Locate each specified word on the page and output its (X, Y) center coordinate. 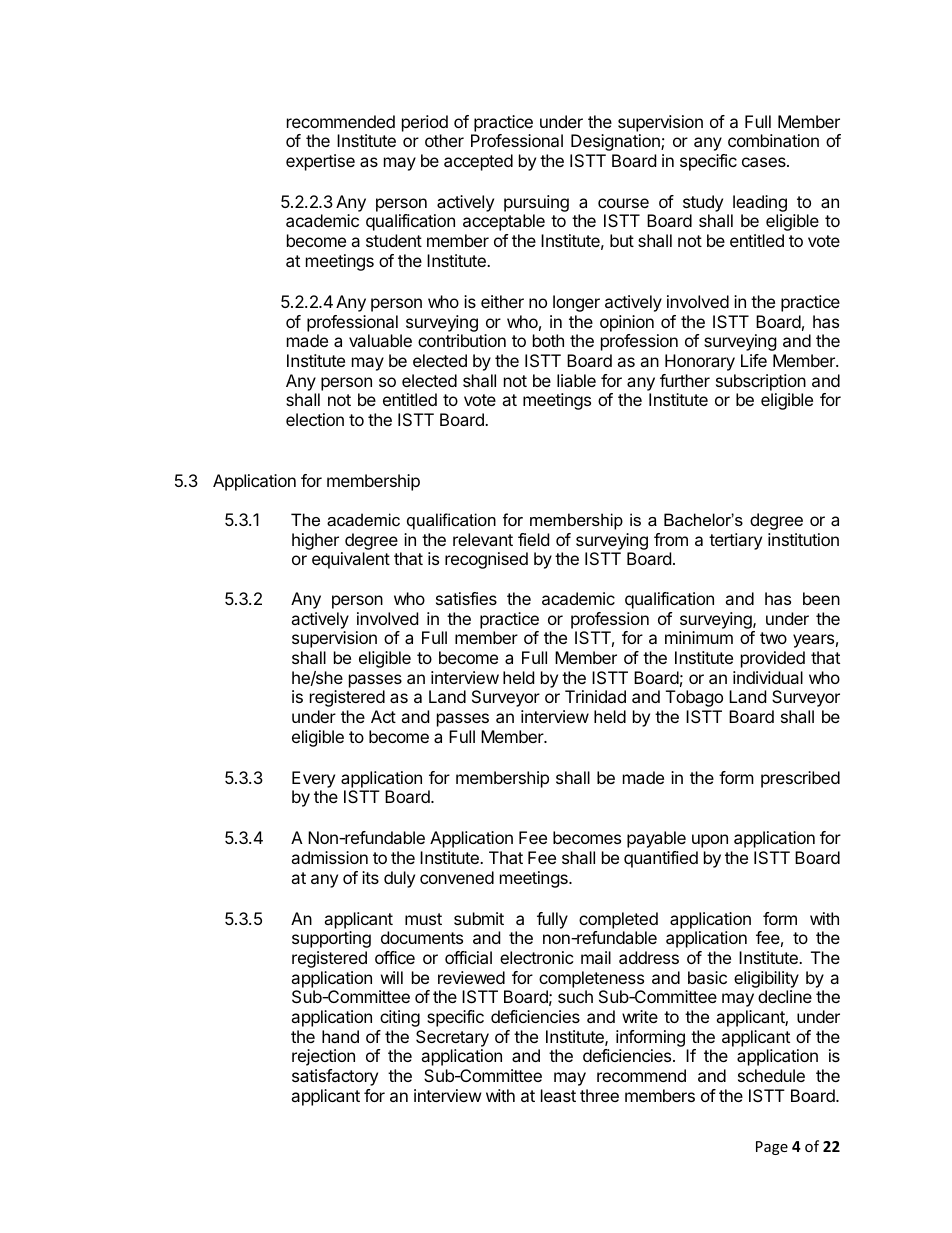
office (395, 957)
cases (765, 162)
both (548, 340)
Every (313, 779)
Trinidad (595, 696)
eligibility (766, 981)
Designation (616, 142)
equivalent (351, 560)
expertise (320, 162)
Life (754, 360)
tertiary (735, 541)
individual (768, 677)
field (533, 539)
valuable (380, 340)
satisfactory (335, 1077)
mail (596, 957)
